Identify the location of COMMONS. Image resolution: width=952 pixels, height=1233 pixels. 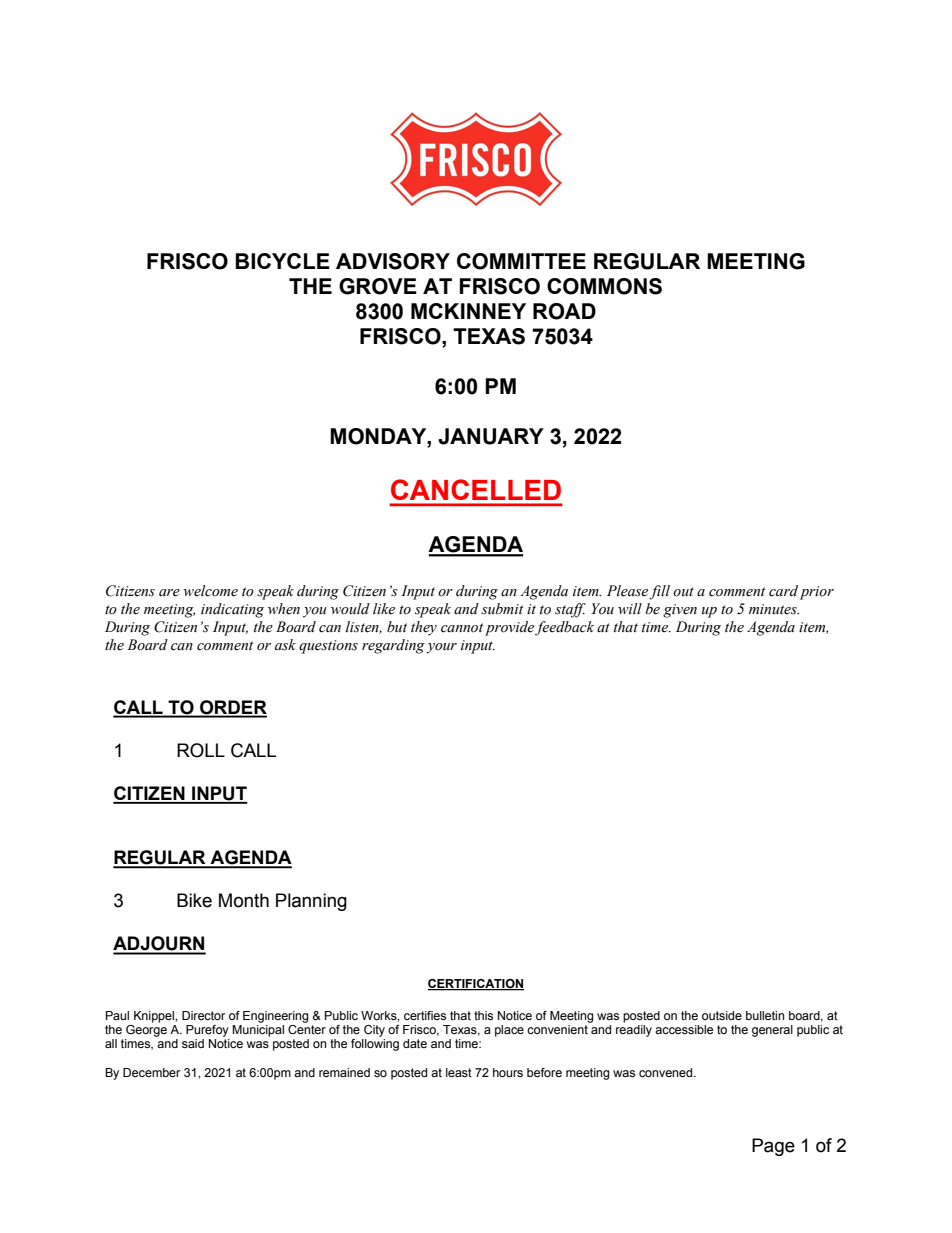
(604, 286).
